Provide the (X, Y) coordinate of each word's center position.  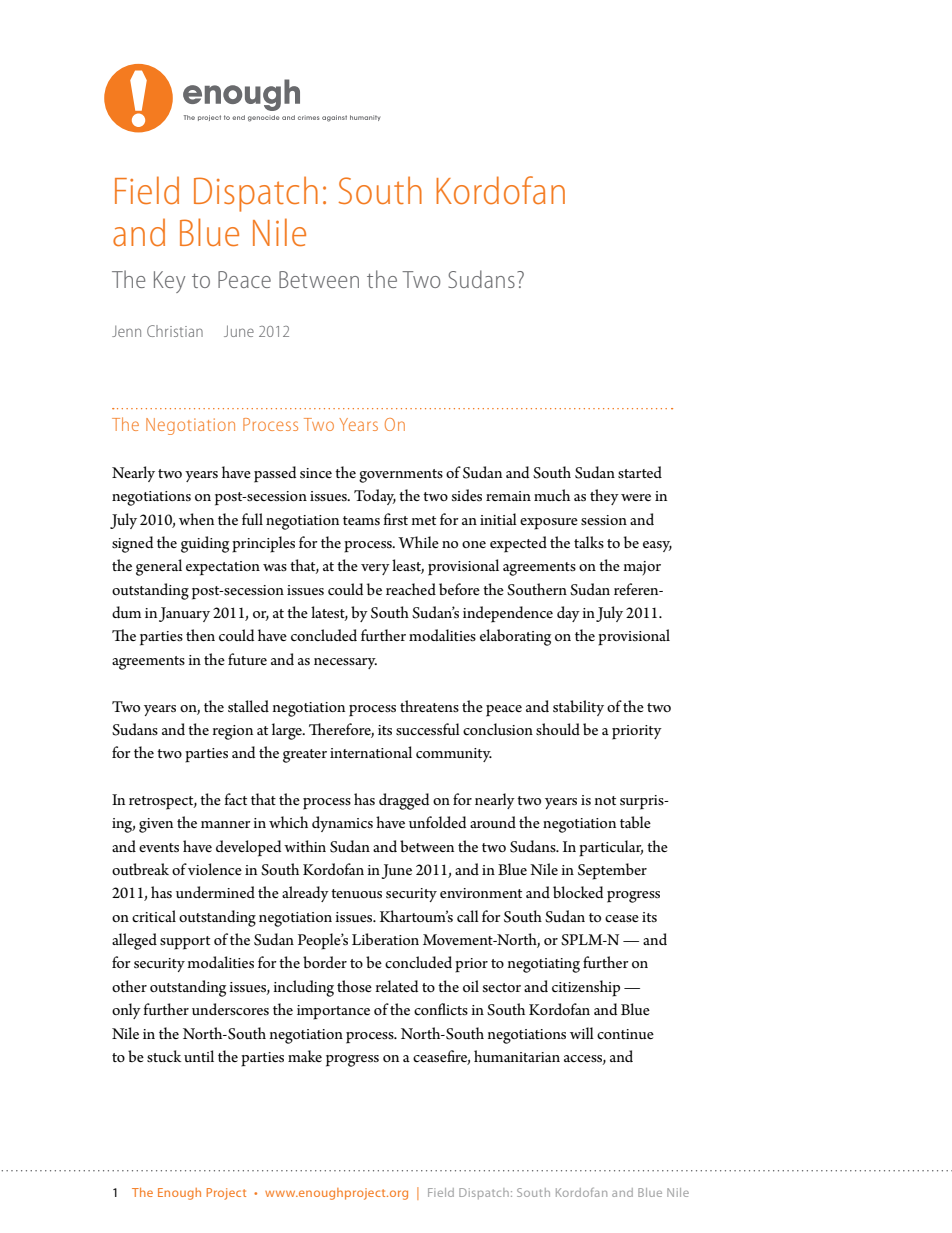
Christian (175, 331)
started (640, 472)
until (199, 1056)
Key (169, 282)
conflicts (441, 1009)
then (200, 635)
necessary (345, 663)
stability (578, 708)
